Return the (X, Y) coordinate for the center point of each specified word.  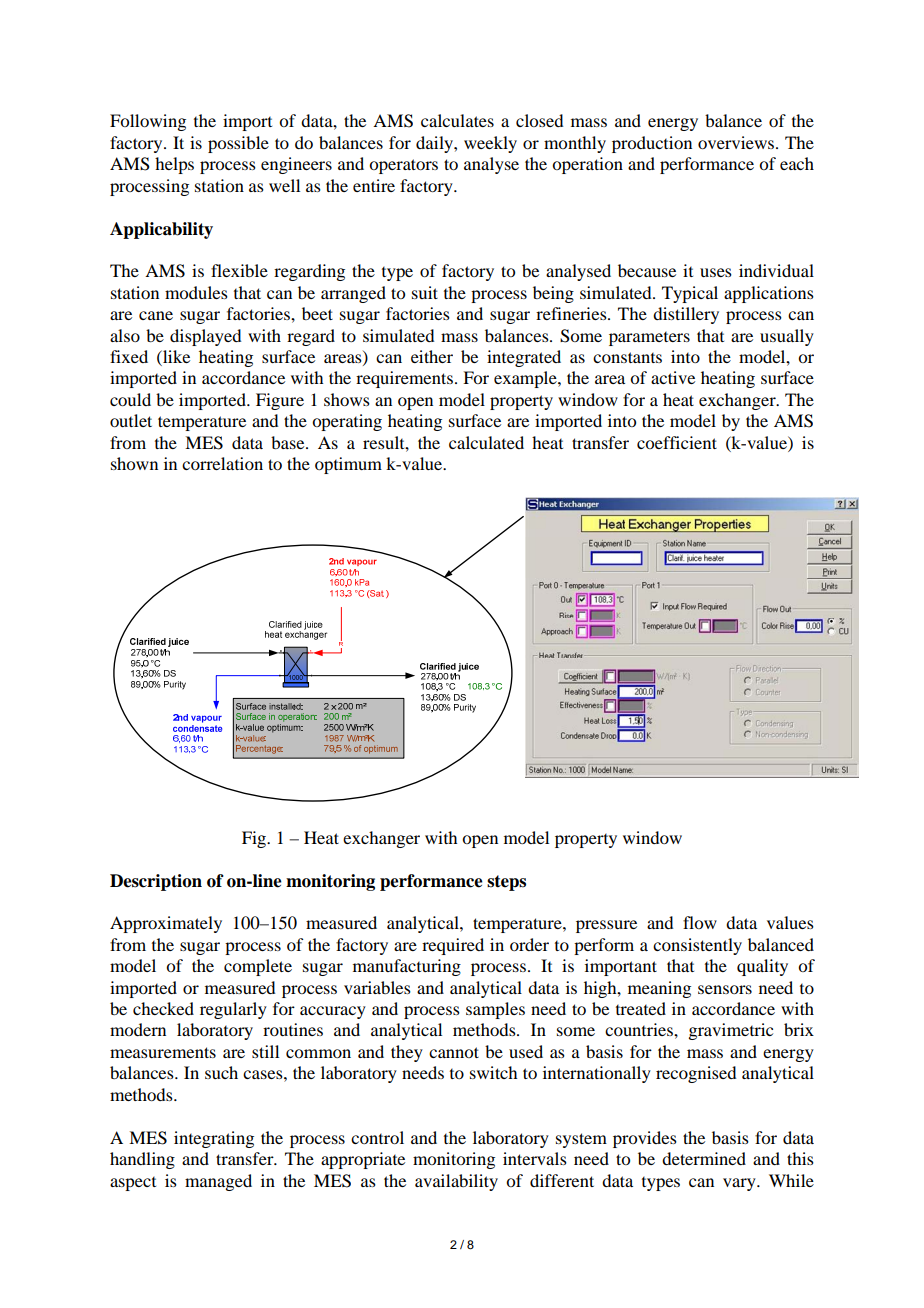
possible (238, 144)
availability (456, 1182)
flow (700, 922)
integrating (214, 1139)
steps (506, 883)
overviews (737, 142)
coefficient (677, 442)
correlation (222, 463)
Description (156, 882)
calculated (486, 442)
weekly (490, 144)
